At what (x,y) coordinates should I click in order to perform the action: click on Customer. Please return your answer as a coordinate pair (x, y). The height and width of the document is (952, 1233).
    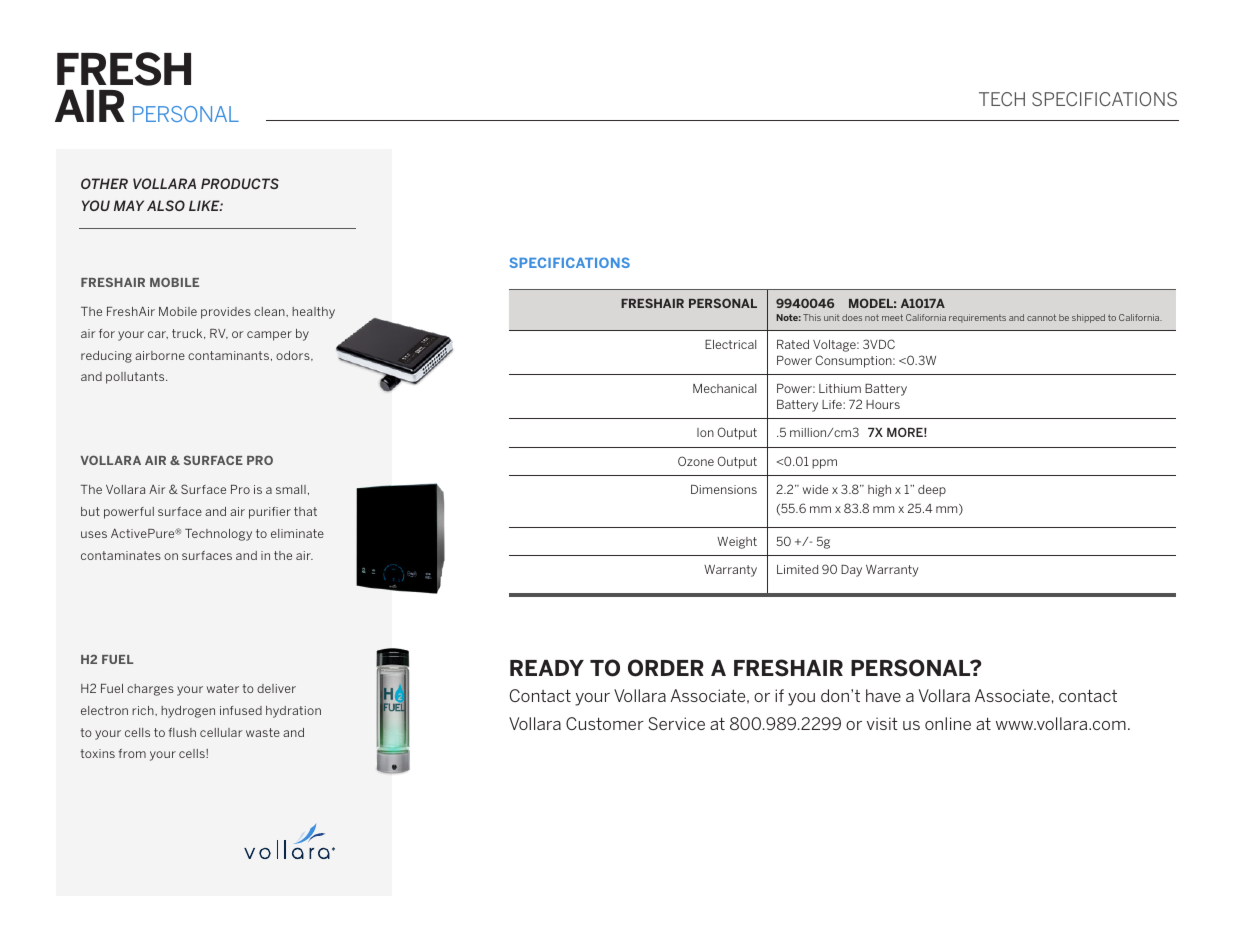
    Looking at the image, I should click on (605, 723).
